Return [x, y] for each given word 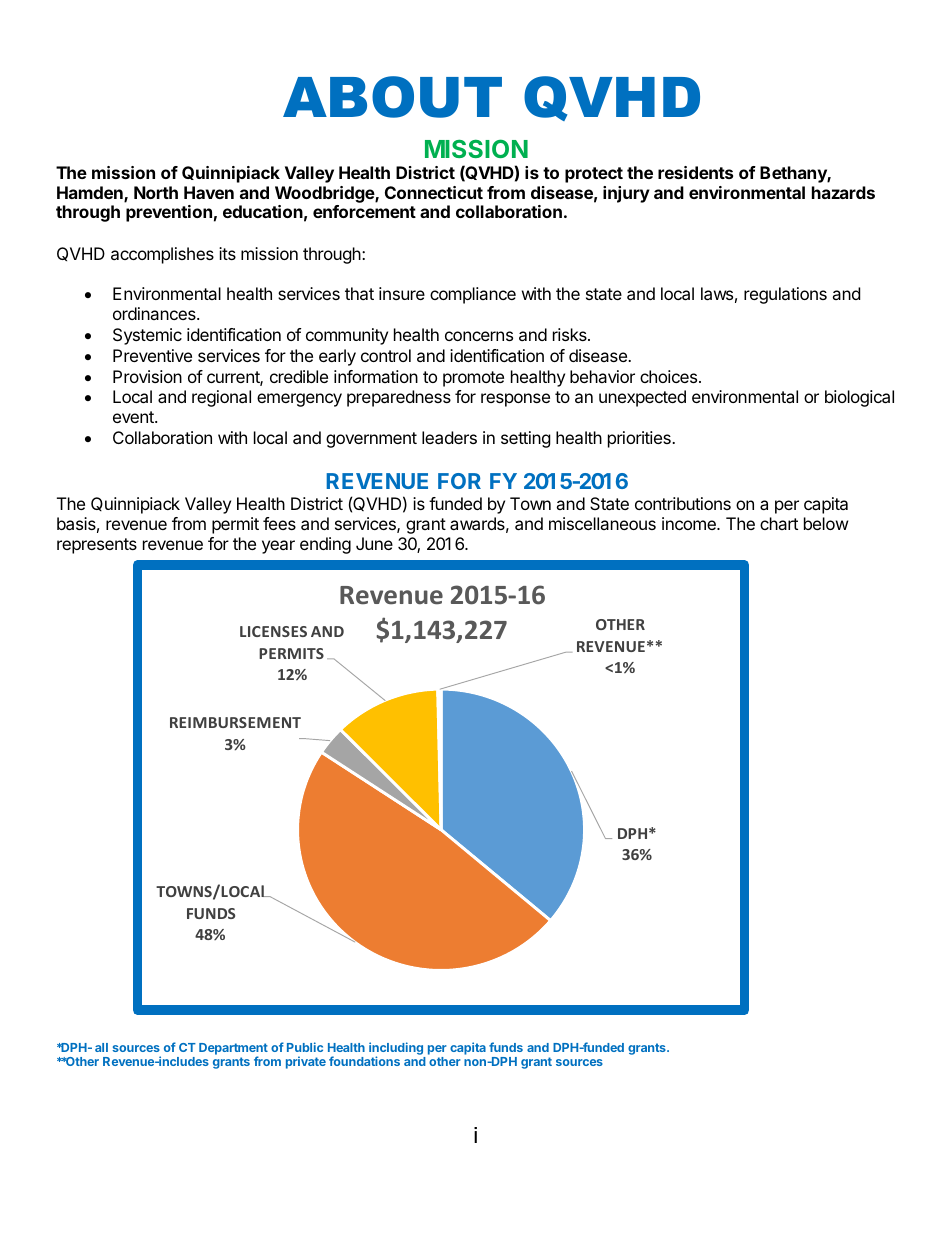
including [396, 1049]
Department [233, 1050]
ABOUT [392, 97]
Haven [209, 192]
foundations [364, 1061]
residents [695, 172]
